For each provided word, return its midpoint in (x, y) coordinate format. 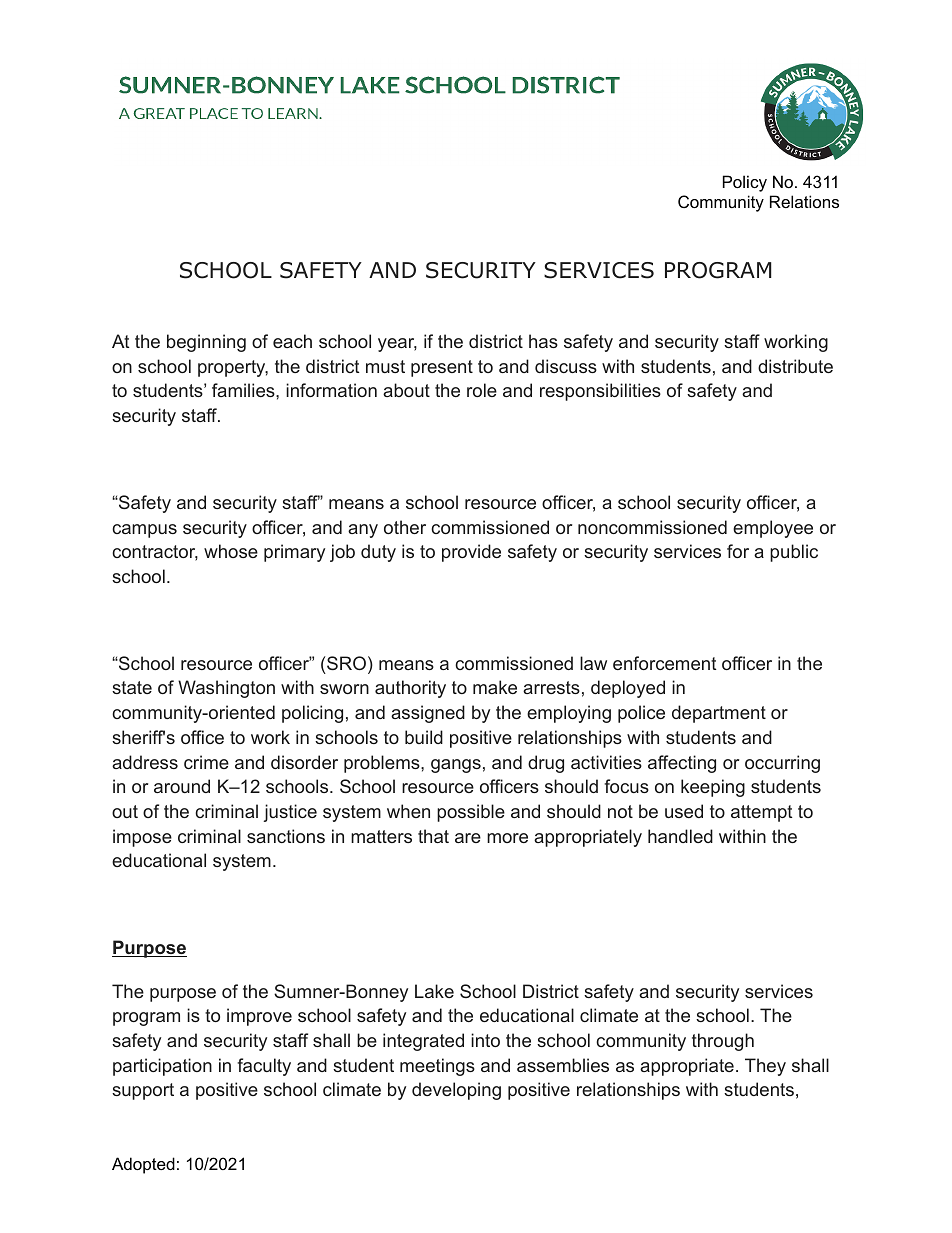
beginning (206, 343)
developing (456, 1091)
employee (773, 529)
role (482, 390)
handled (680, 836)
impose (142, 838)
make (495, 687)
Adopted (143, 1165)
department (719, 714)
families (244, 390)
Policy (745, 183)
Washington (226, 689)
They (765, 1067)
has (543, 341)
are (468, 838)
